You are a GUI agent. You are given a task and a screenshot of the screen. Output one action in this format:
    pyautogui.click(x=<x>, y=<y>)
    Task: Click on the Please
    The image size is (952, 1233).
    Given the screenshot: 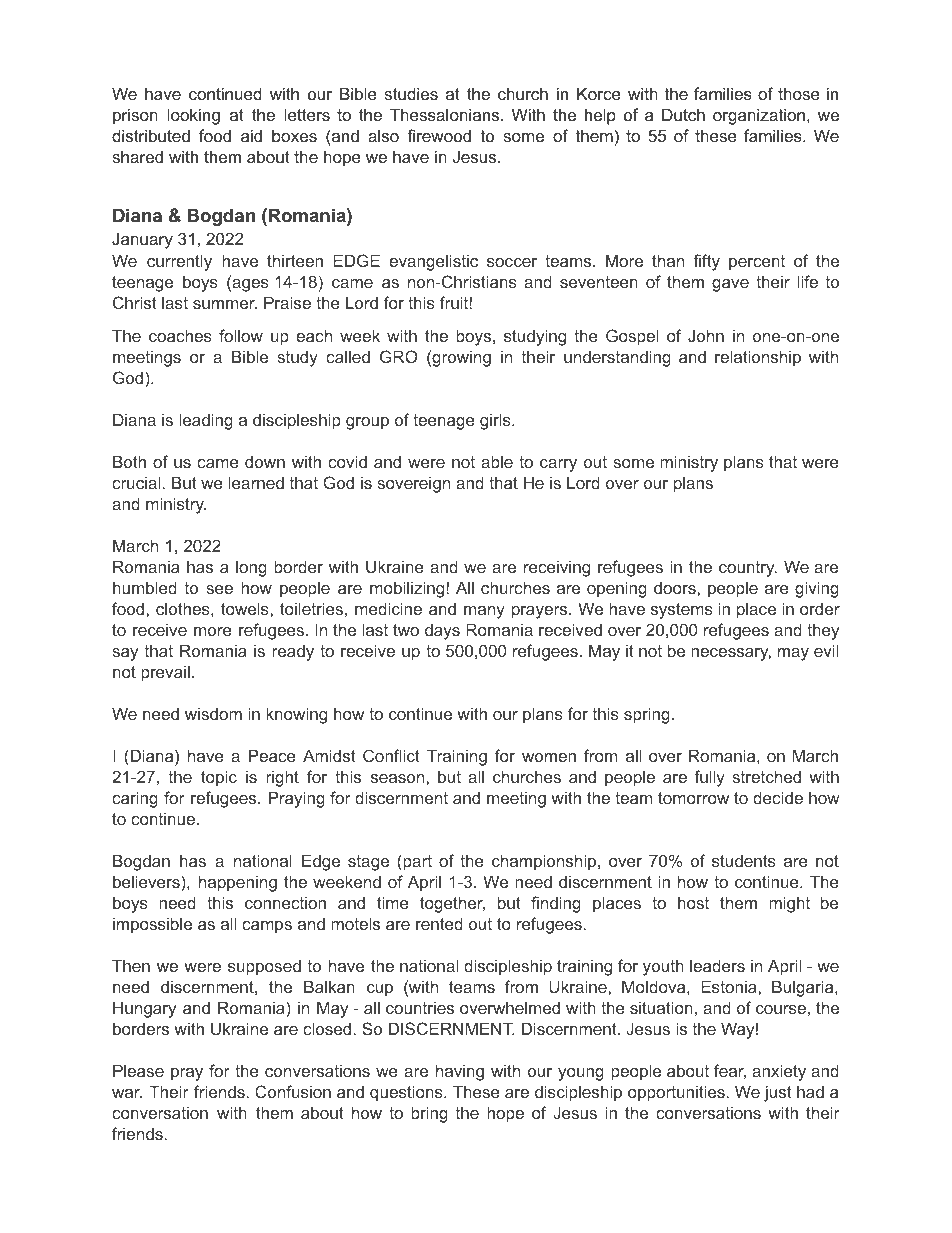 What is the action you would take?
    pyautogui.click(x=138, y=1070)
